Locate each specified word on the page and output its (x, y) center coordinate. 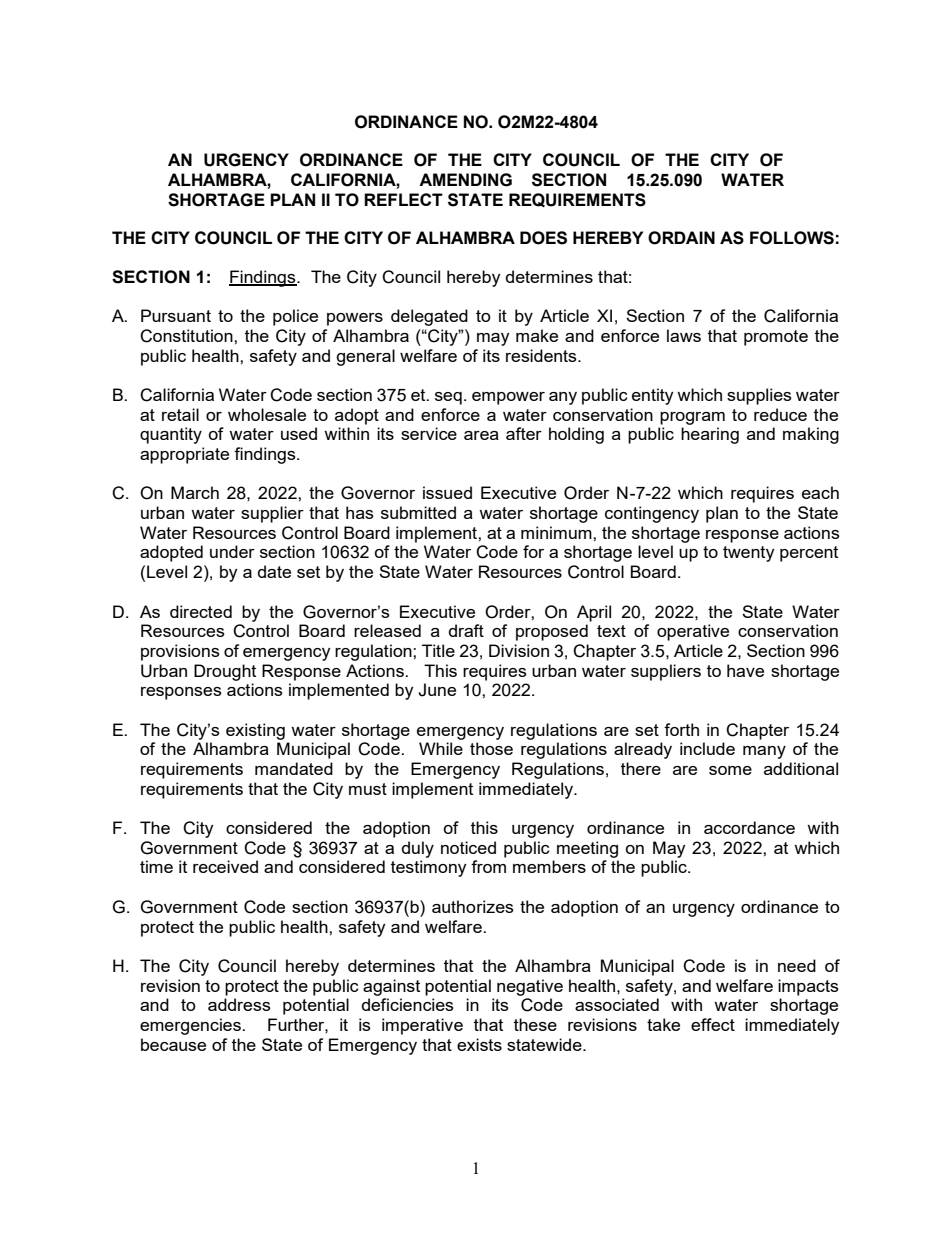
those (491, 748)
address (239, 1004)
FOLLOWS (792, 238)
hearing (710, 435)
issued (447, 492)
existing (255, 731)
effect (713, 1024)
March (195, 492)
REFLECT (403, 199)
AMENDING (465, 180)
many (764, 752)
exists (479, 1044)
